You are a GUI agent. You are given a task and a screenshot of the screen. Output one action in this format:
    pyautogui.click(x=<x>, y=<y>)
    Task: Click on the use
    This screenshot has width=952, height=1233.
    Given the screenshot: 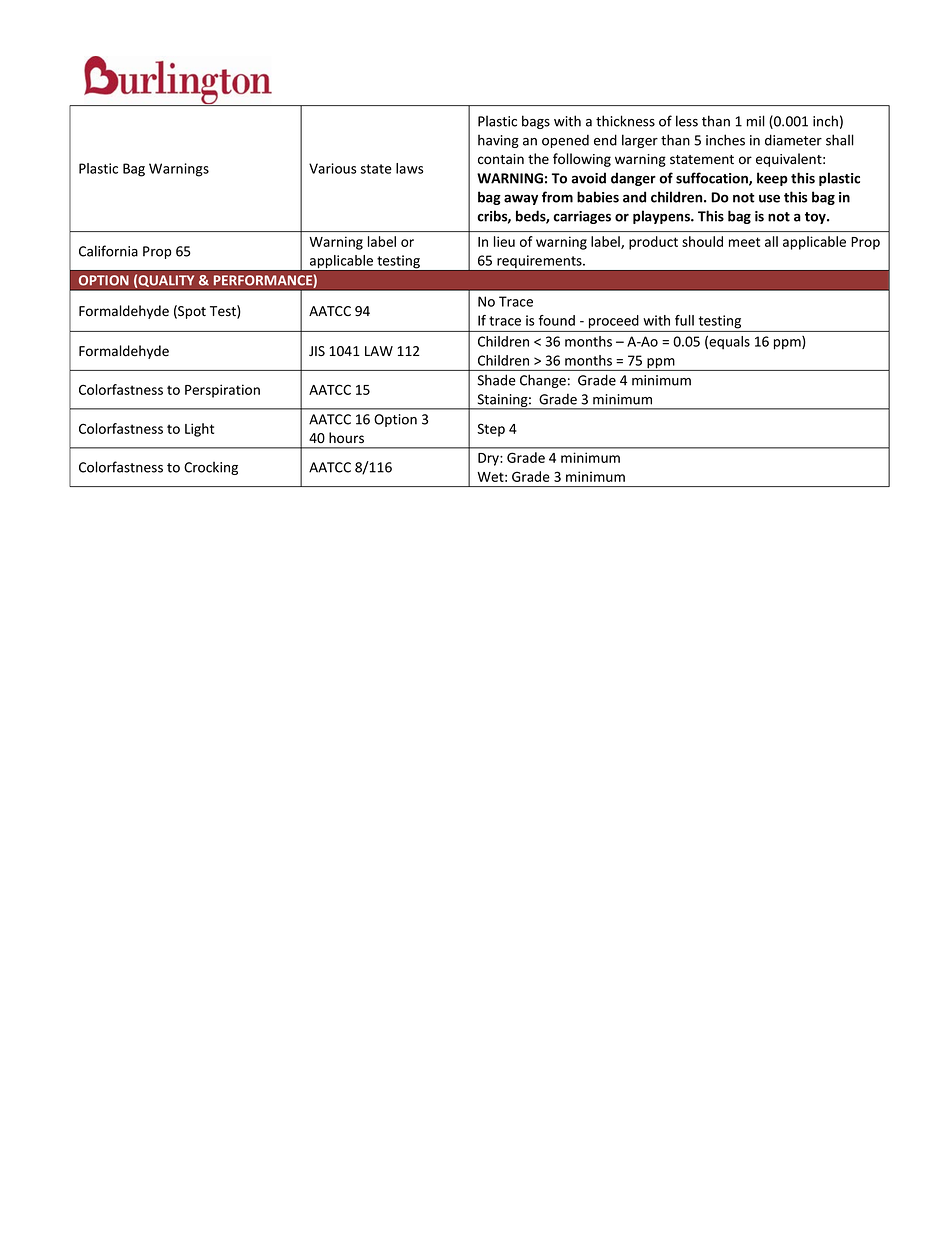 What is the action you would take?
    pyautogui.click(x=769, y=198)
